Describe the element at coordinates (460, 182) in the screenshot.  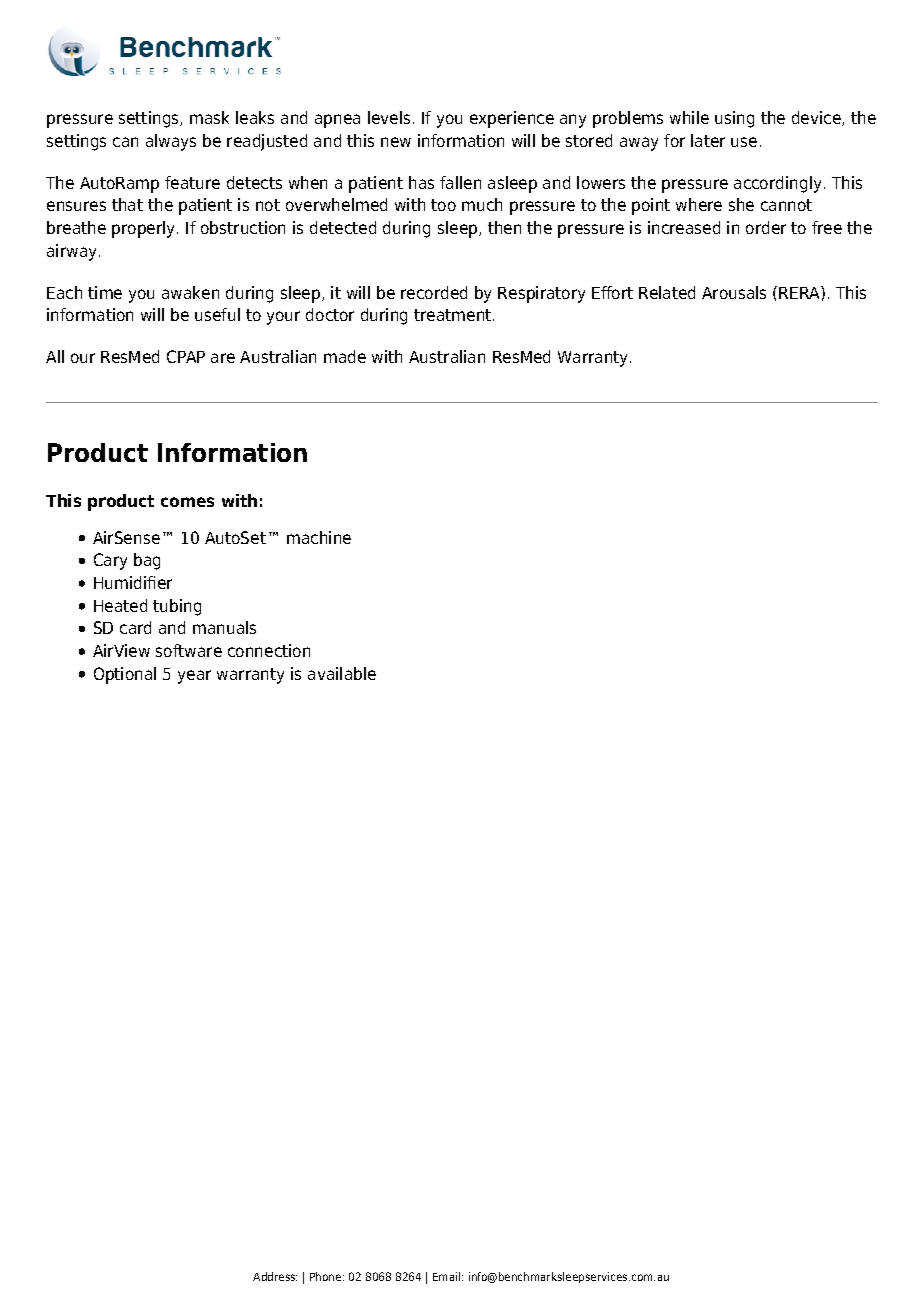
I see `fallen` at that location.
